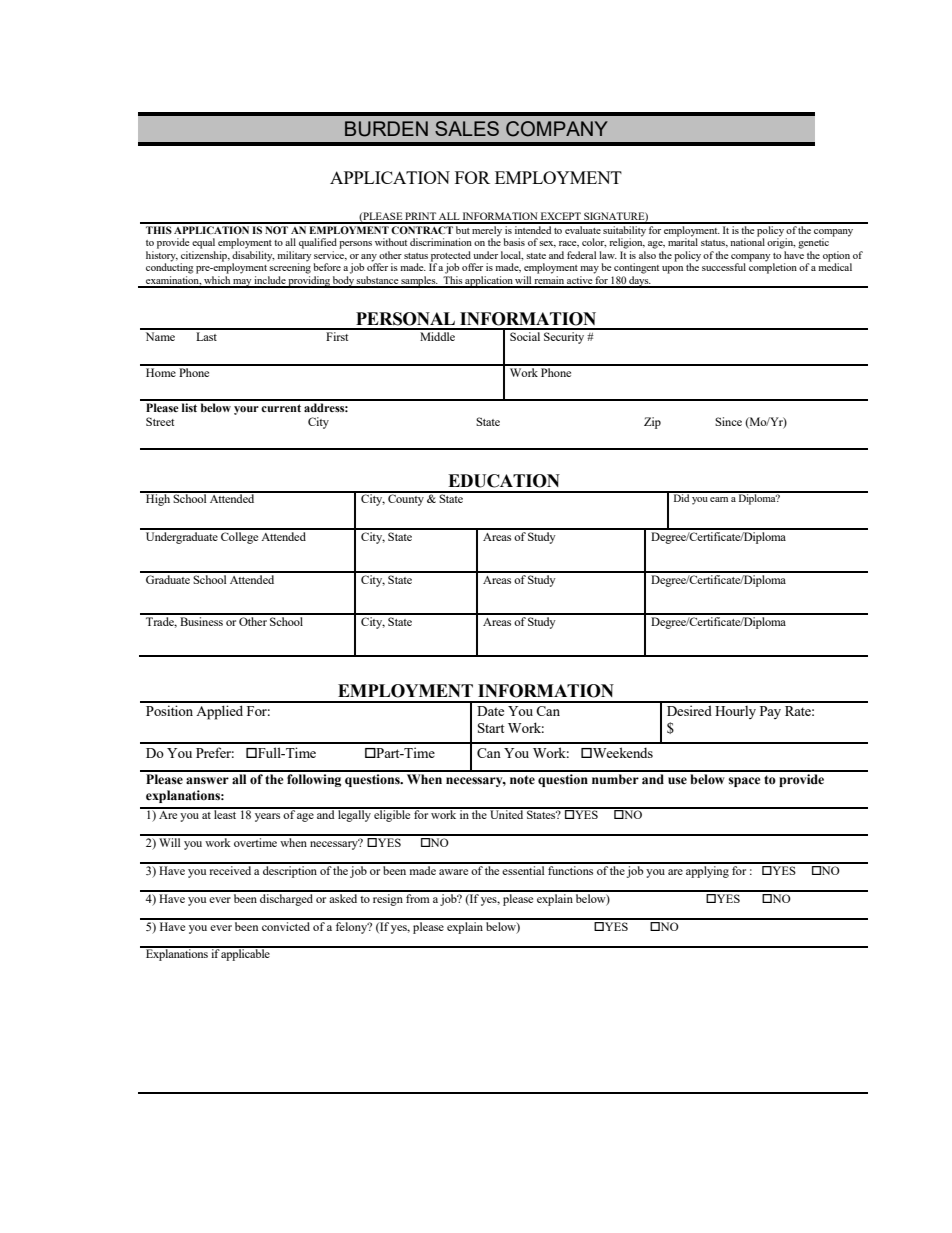  Describe the element at coordinates (246, 954) in the screenshot. I see `applicable` at that location.
